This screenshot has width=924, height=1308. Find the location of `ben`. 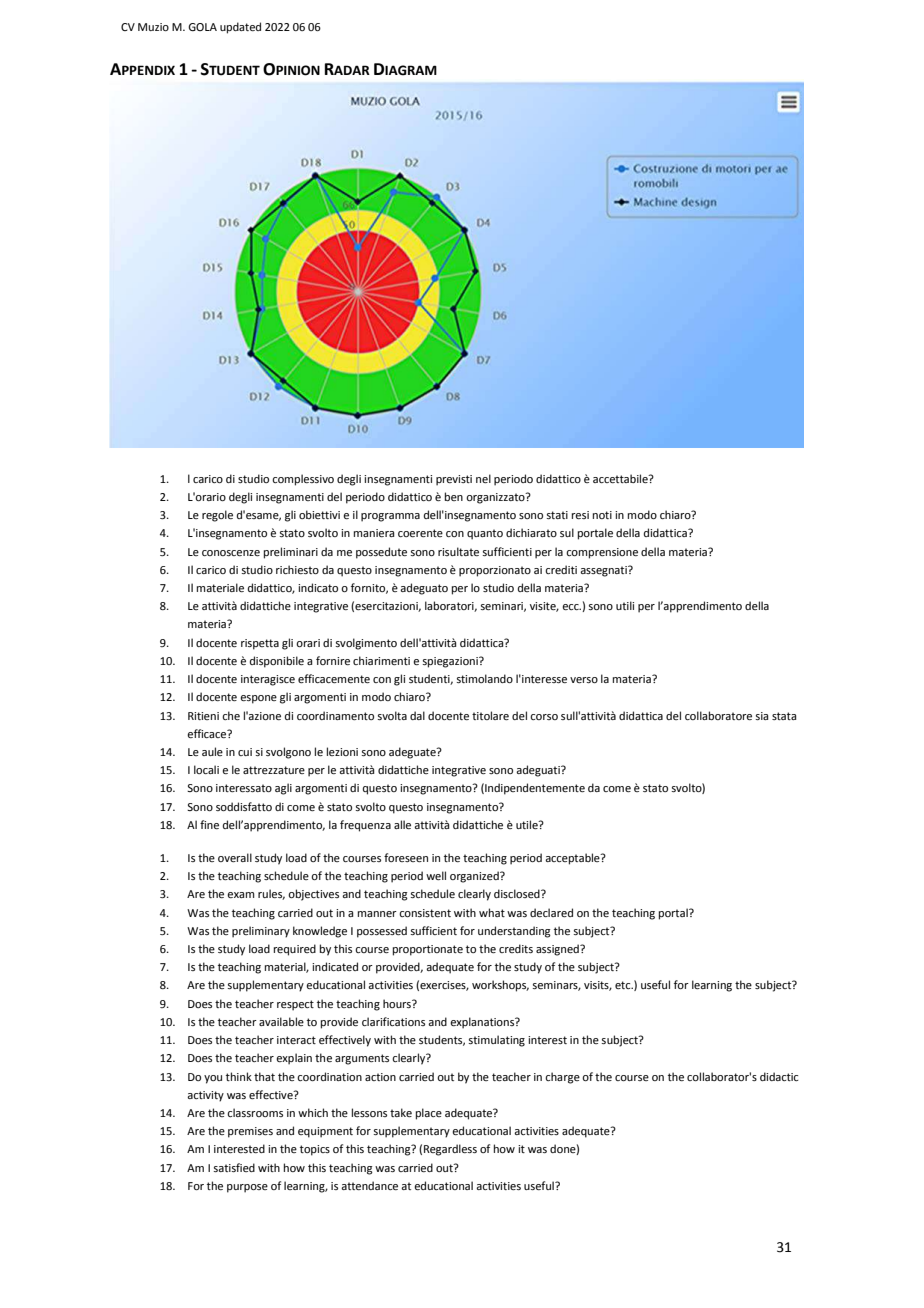

ben is located at coordinates (454, 496).
